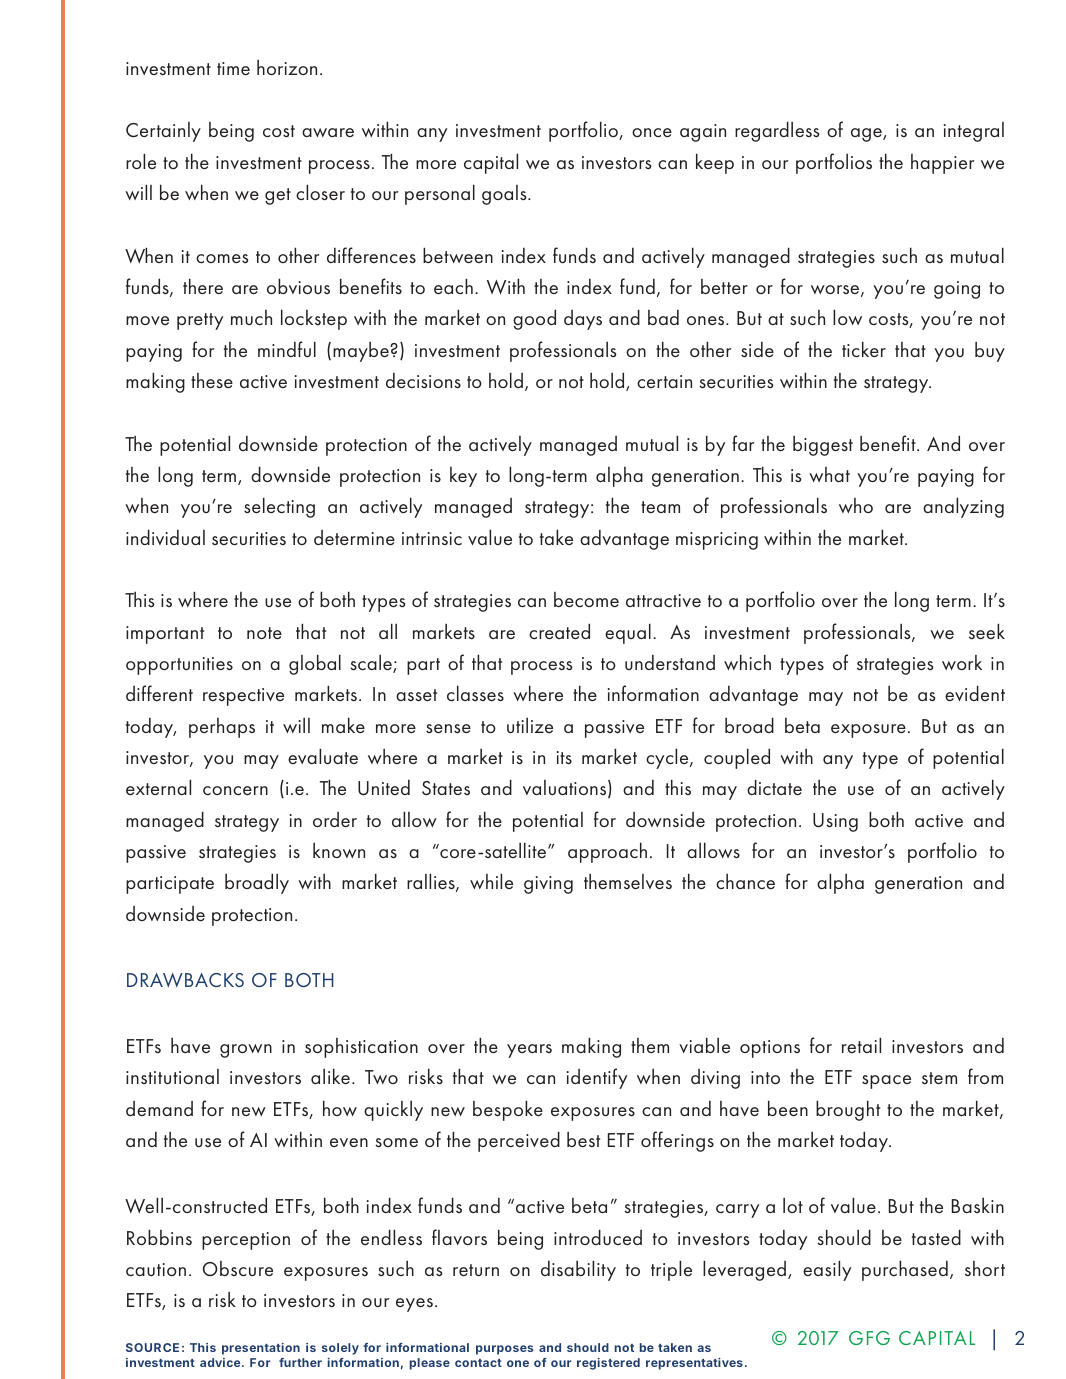 The height and width of the page is (1379, 1066). What do you see at coordinates (246, 1051) in the page?
I see `grown` at bounding box center [246, 1051].
